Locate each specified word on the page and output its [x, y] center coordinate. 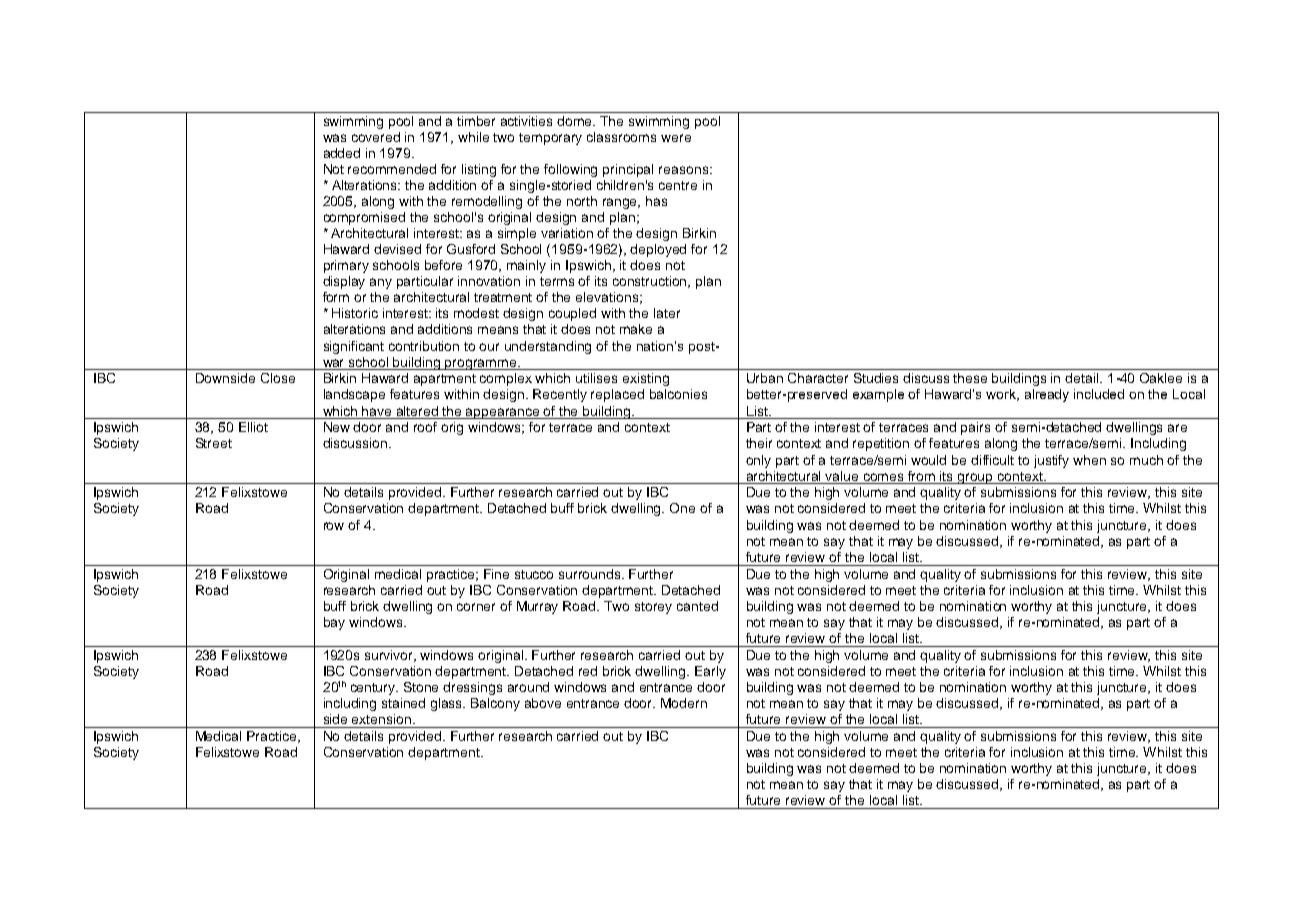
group [976, 478]
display [344, 282]
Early [710, 672]
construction [651, 282]
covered [376, 137]
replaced [617, 395]
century [374, 689]
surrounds [591, 574]
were [676, 138]
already [1047, 395]
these [970, 378]
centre [678, 185]
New [337, 427]
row [334, 526]
